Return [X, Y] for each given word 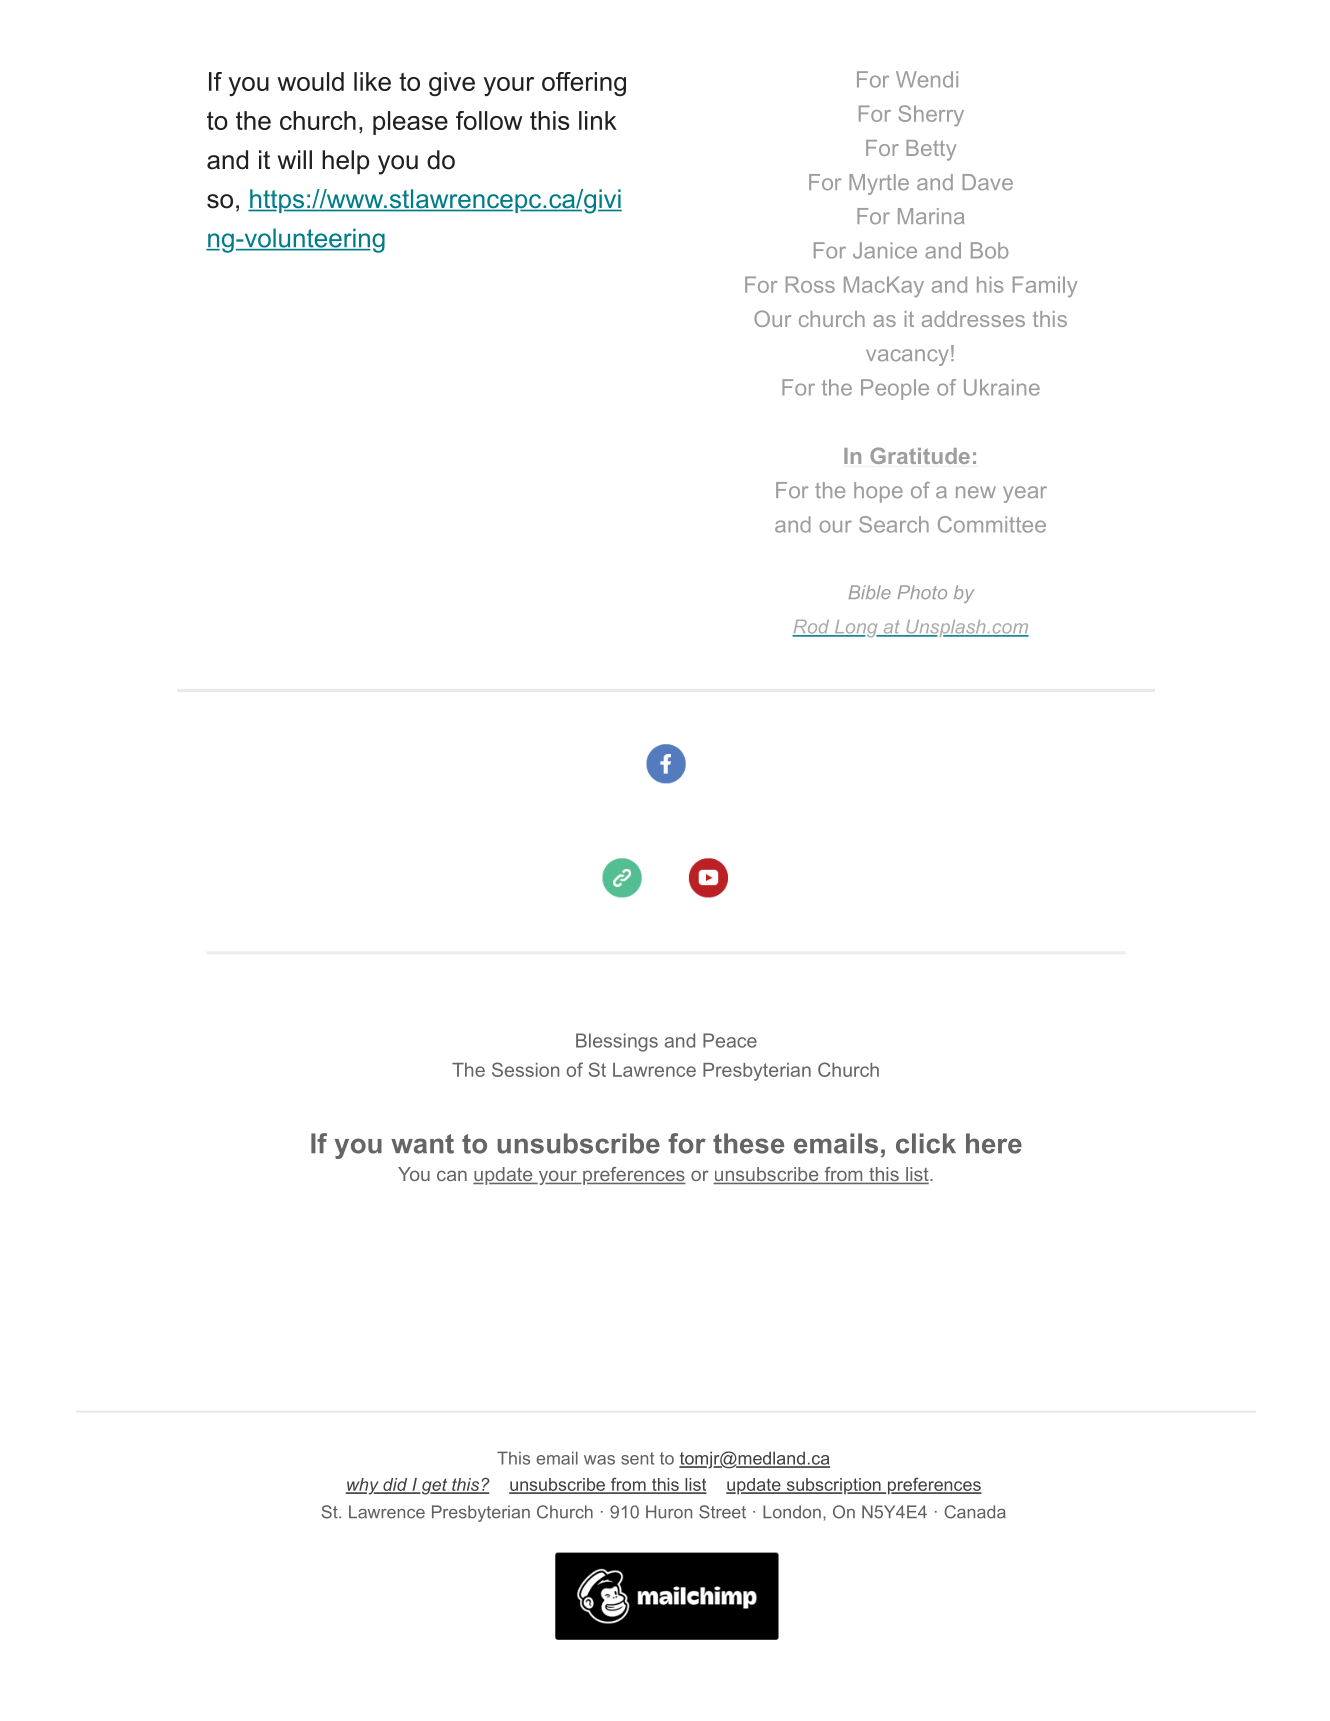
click [926, 1143]
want [422, 1144]
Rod [812, 628]
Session [525, 1069]
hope [878, 492]
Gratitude [920, 455]
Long [856, 628]
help [345, 162]
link [598, 120]
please [410, 123]
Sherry [931, 115]
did [395, 1485]
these [748, 1143]
